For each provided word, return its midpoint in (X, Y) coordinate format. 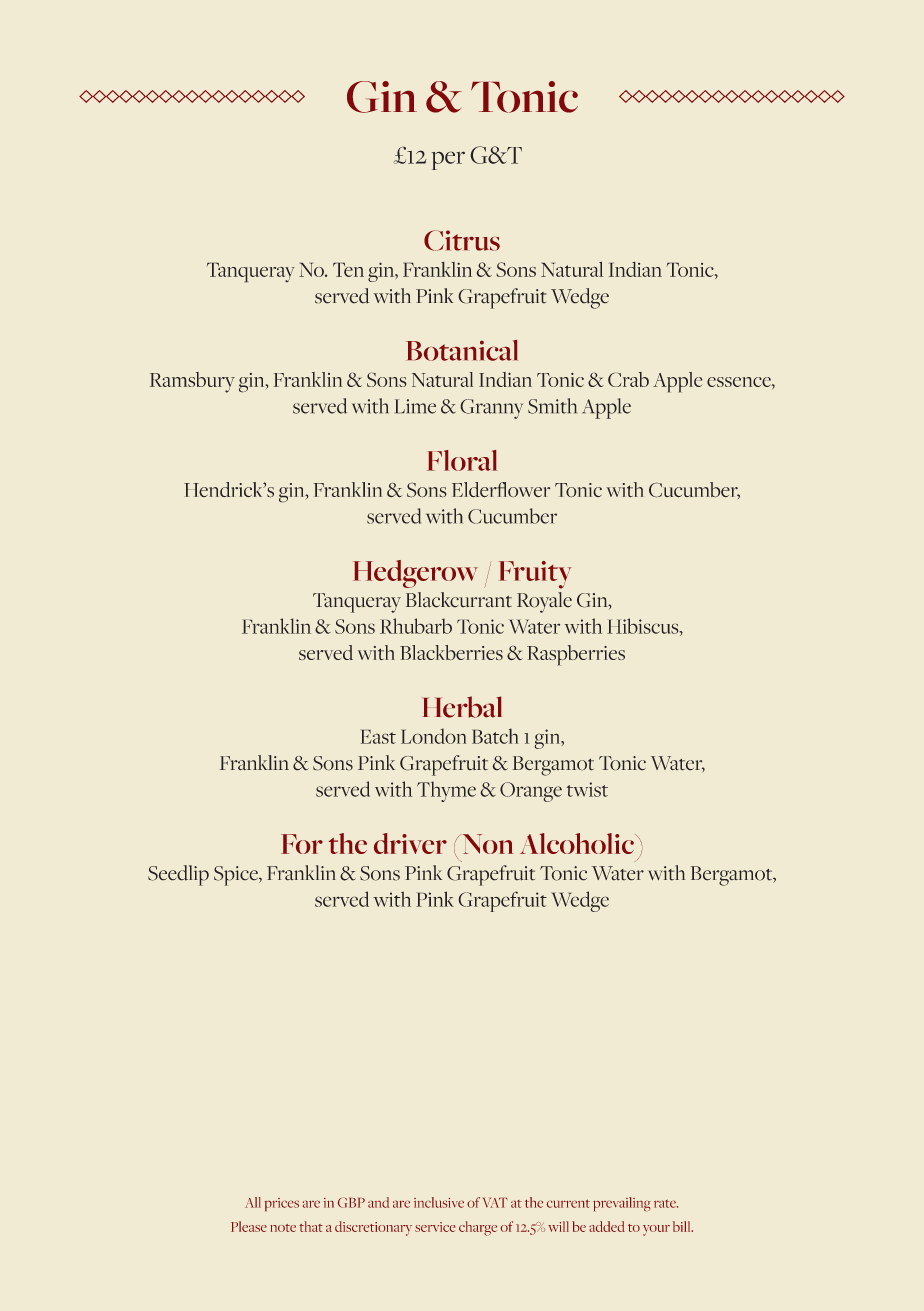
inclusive (439, 1202)
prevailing (622, 1204)
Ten (348, 269)
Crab (628, 379)
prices (282, 1204)
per (448, 160)
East (378, 736)
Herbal (462, 707)
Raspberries (576, 655)
